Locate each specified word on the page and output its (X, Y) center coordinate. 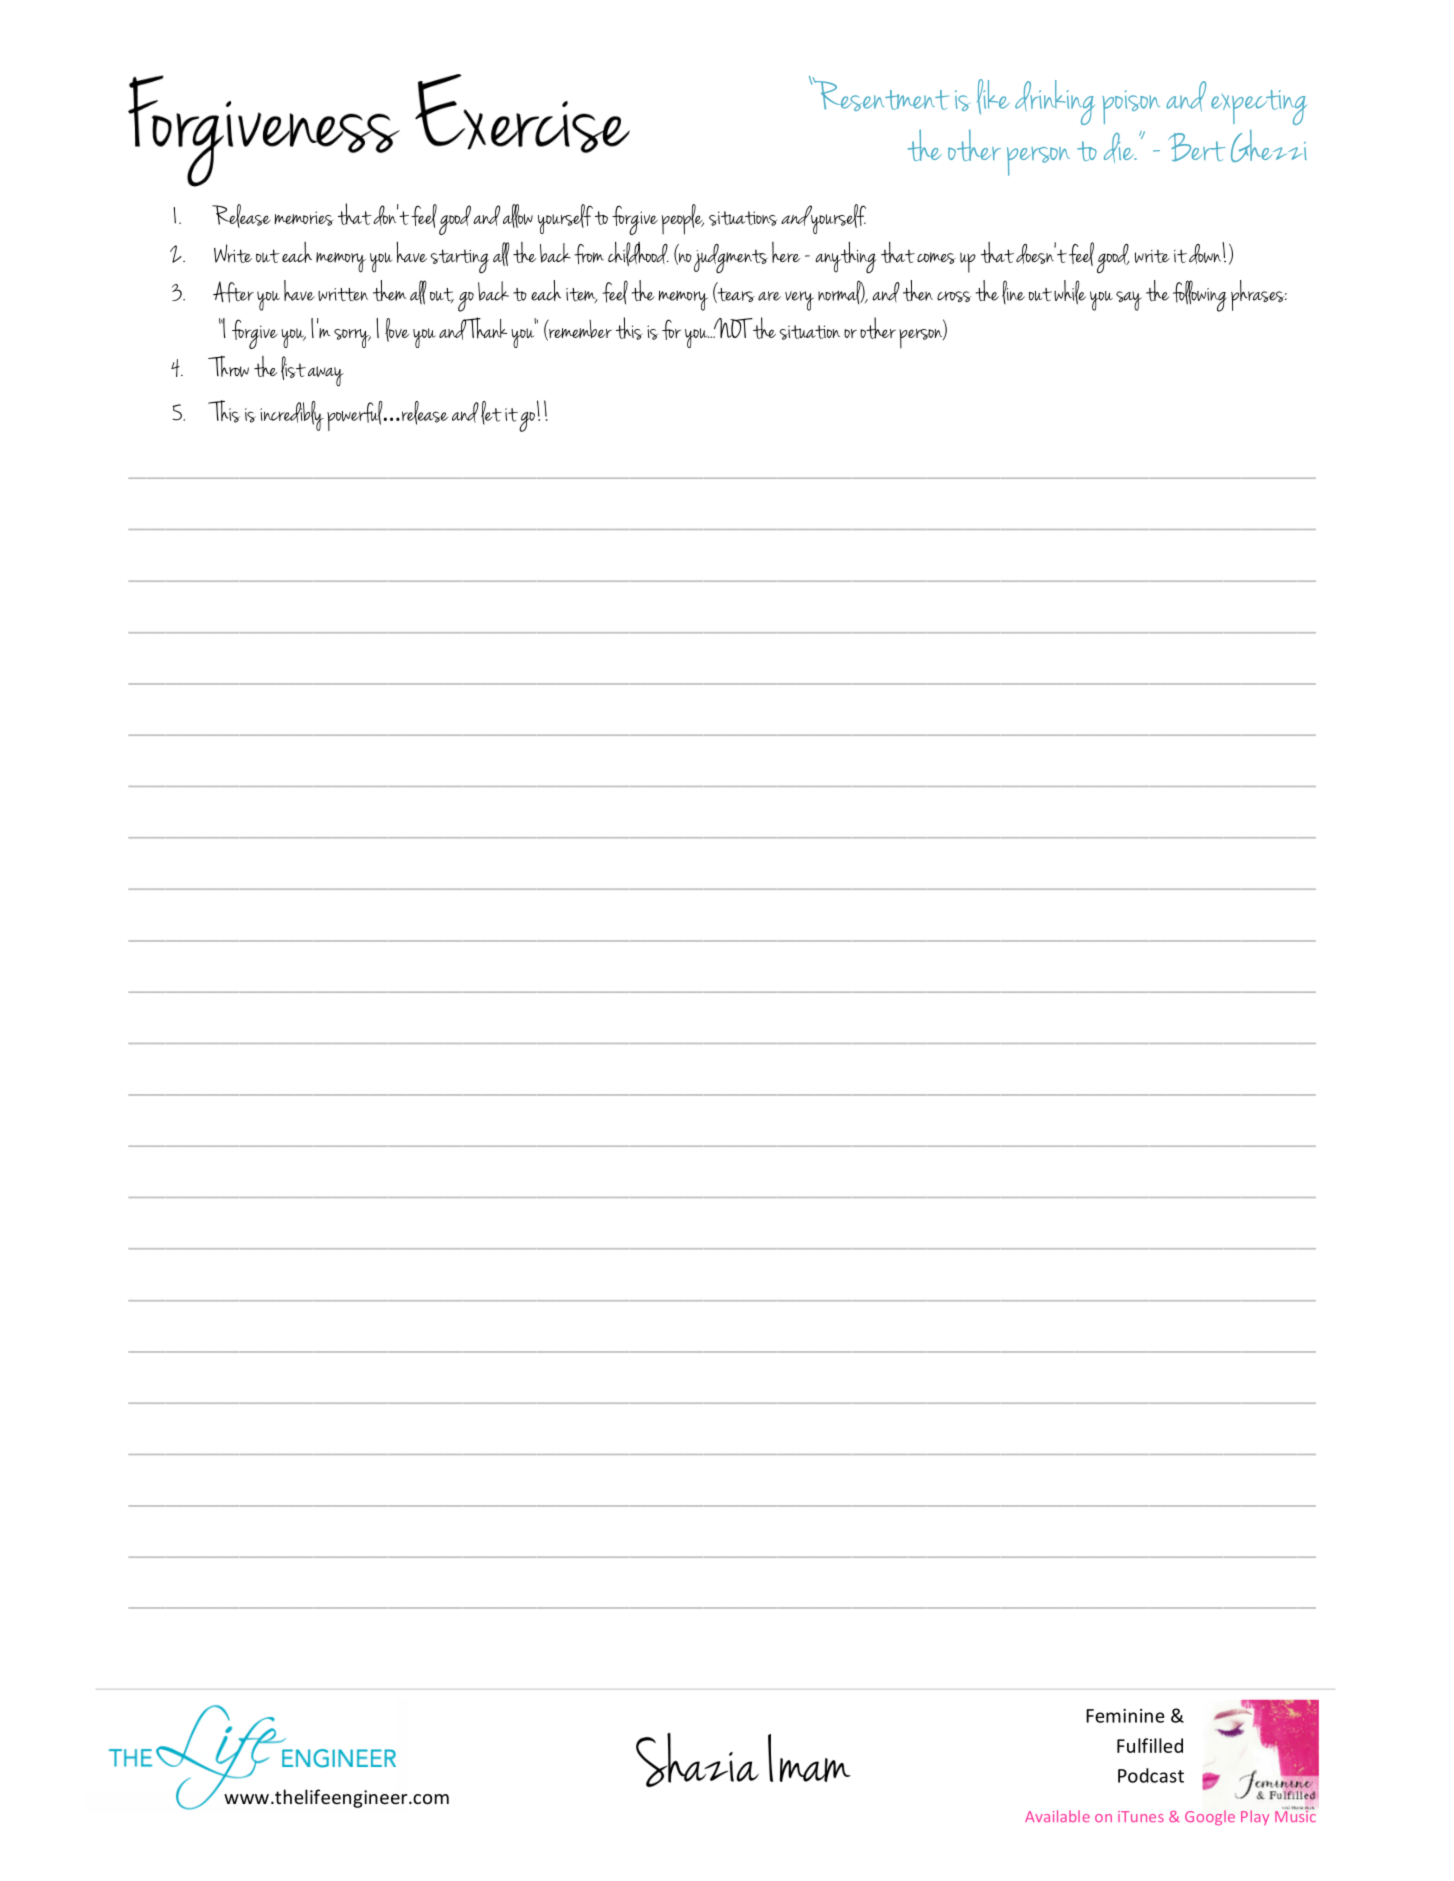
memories (304, 218)
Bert (1197, 147)
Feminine (1125, 1716)
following (1200, 296)
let (491, 413)
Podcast (1151, 1775)
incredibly (292, 416)
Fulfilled (1150, 1745)
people (683, 219)
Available (1057, 1816)
